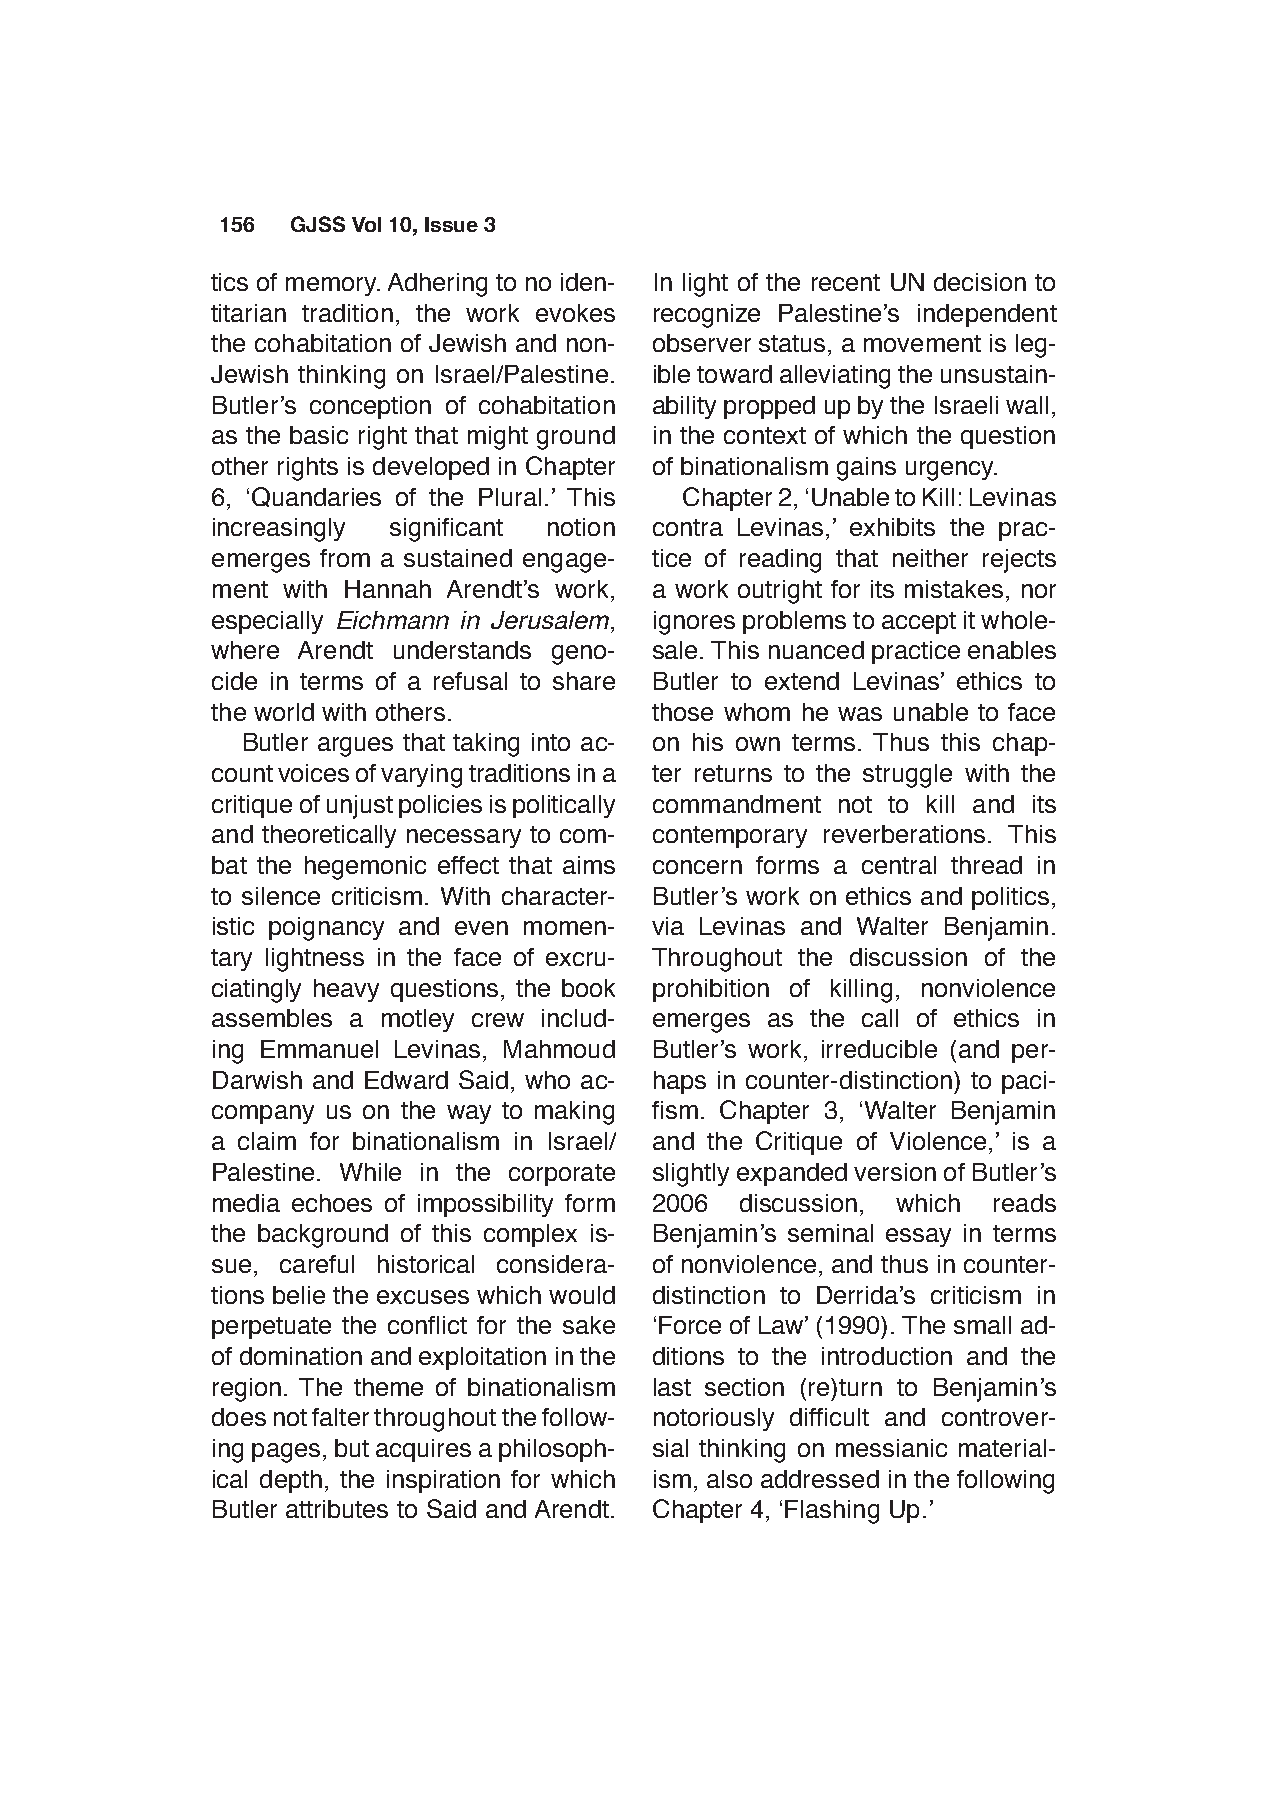 The width and height of the document is (1268, 1794). I want to click on version, so click(895, 1172).
